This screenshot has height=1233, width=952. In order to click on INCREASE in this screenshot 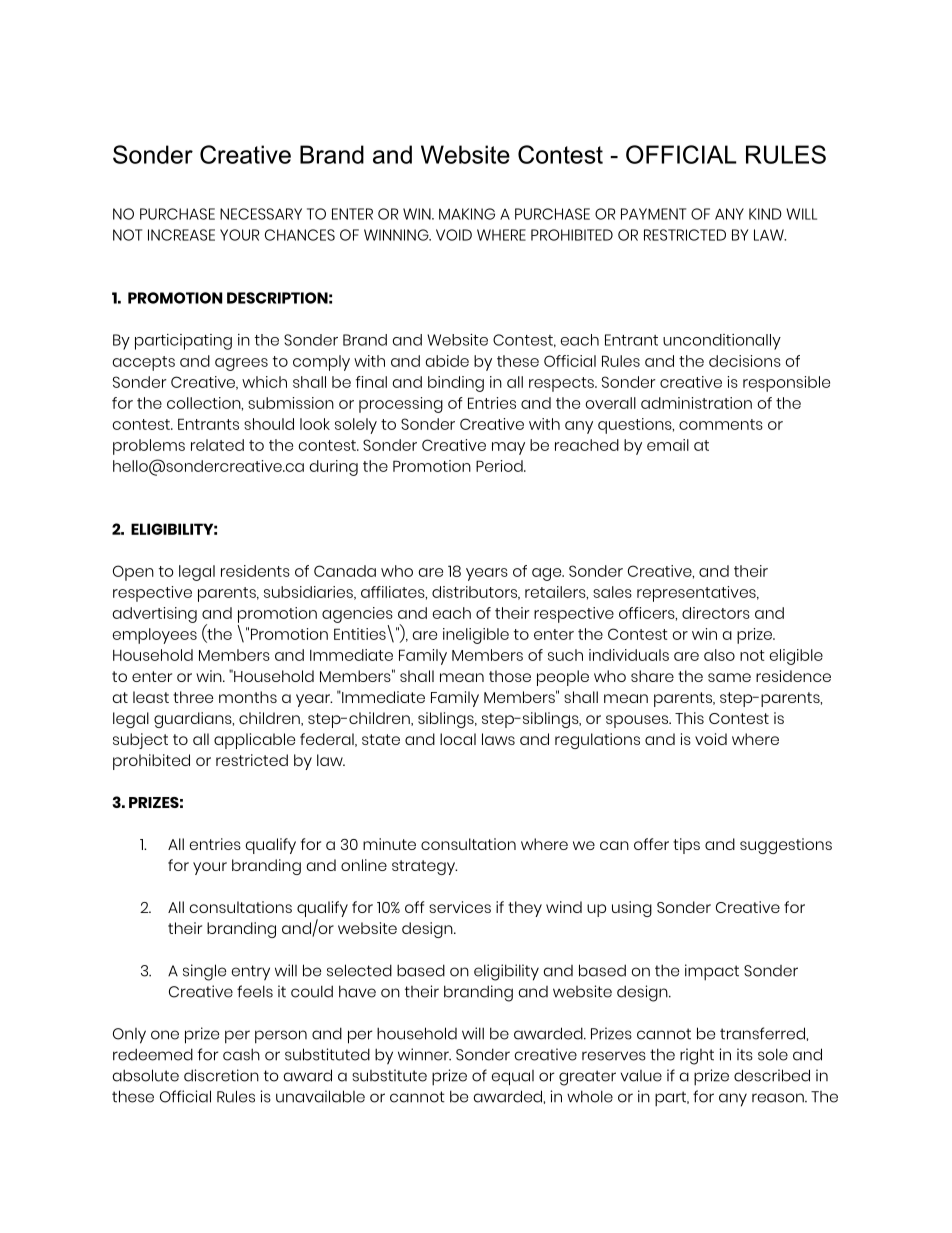, I will do `click(181, 235)`.
